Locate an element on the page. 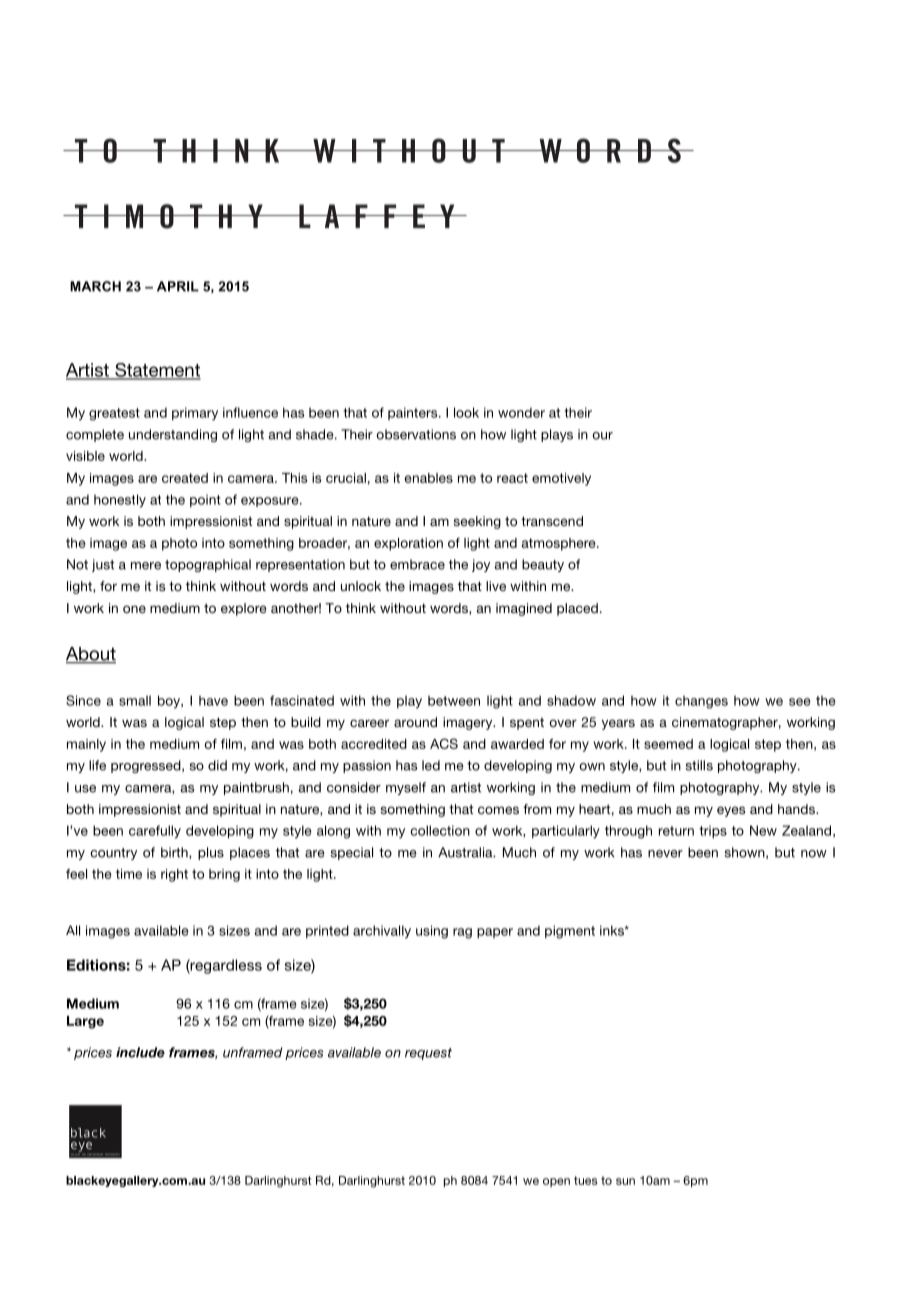 The image size is (924, 1308). open is located at coordinates (556, 1182).
